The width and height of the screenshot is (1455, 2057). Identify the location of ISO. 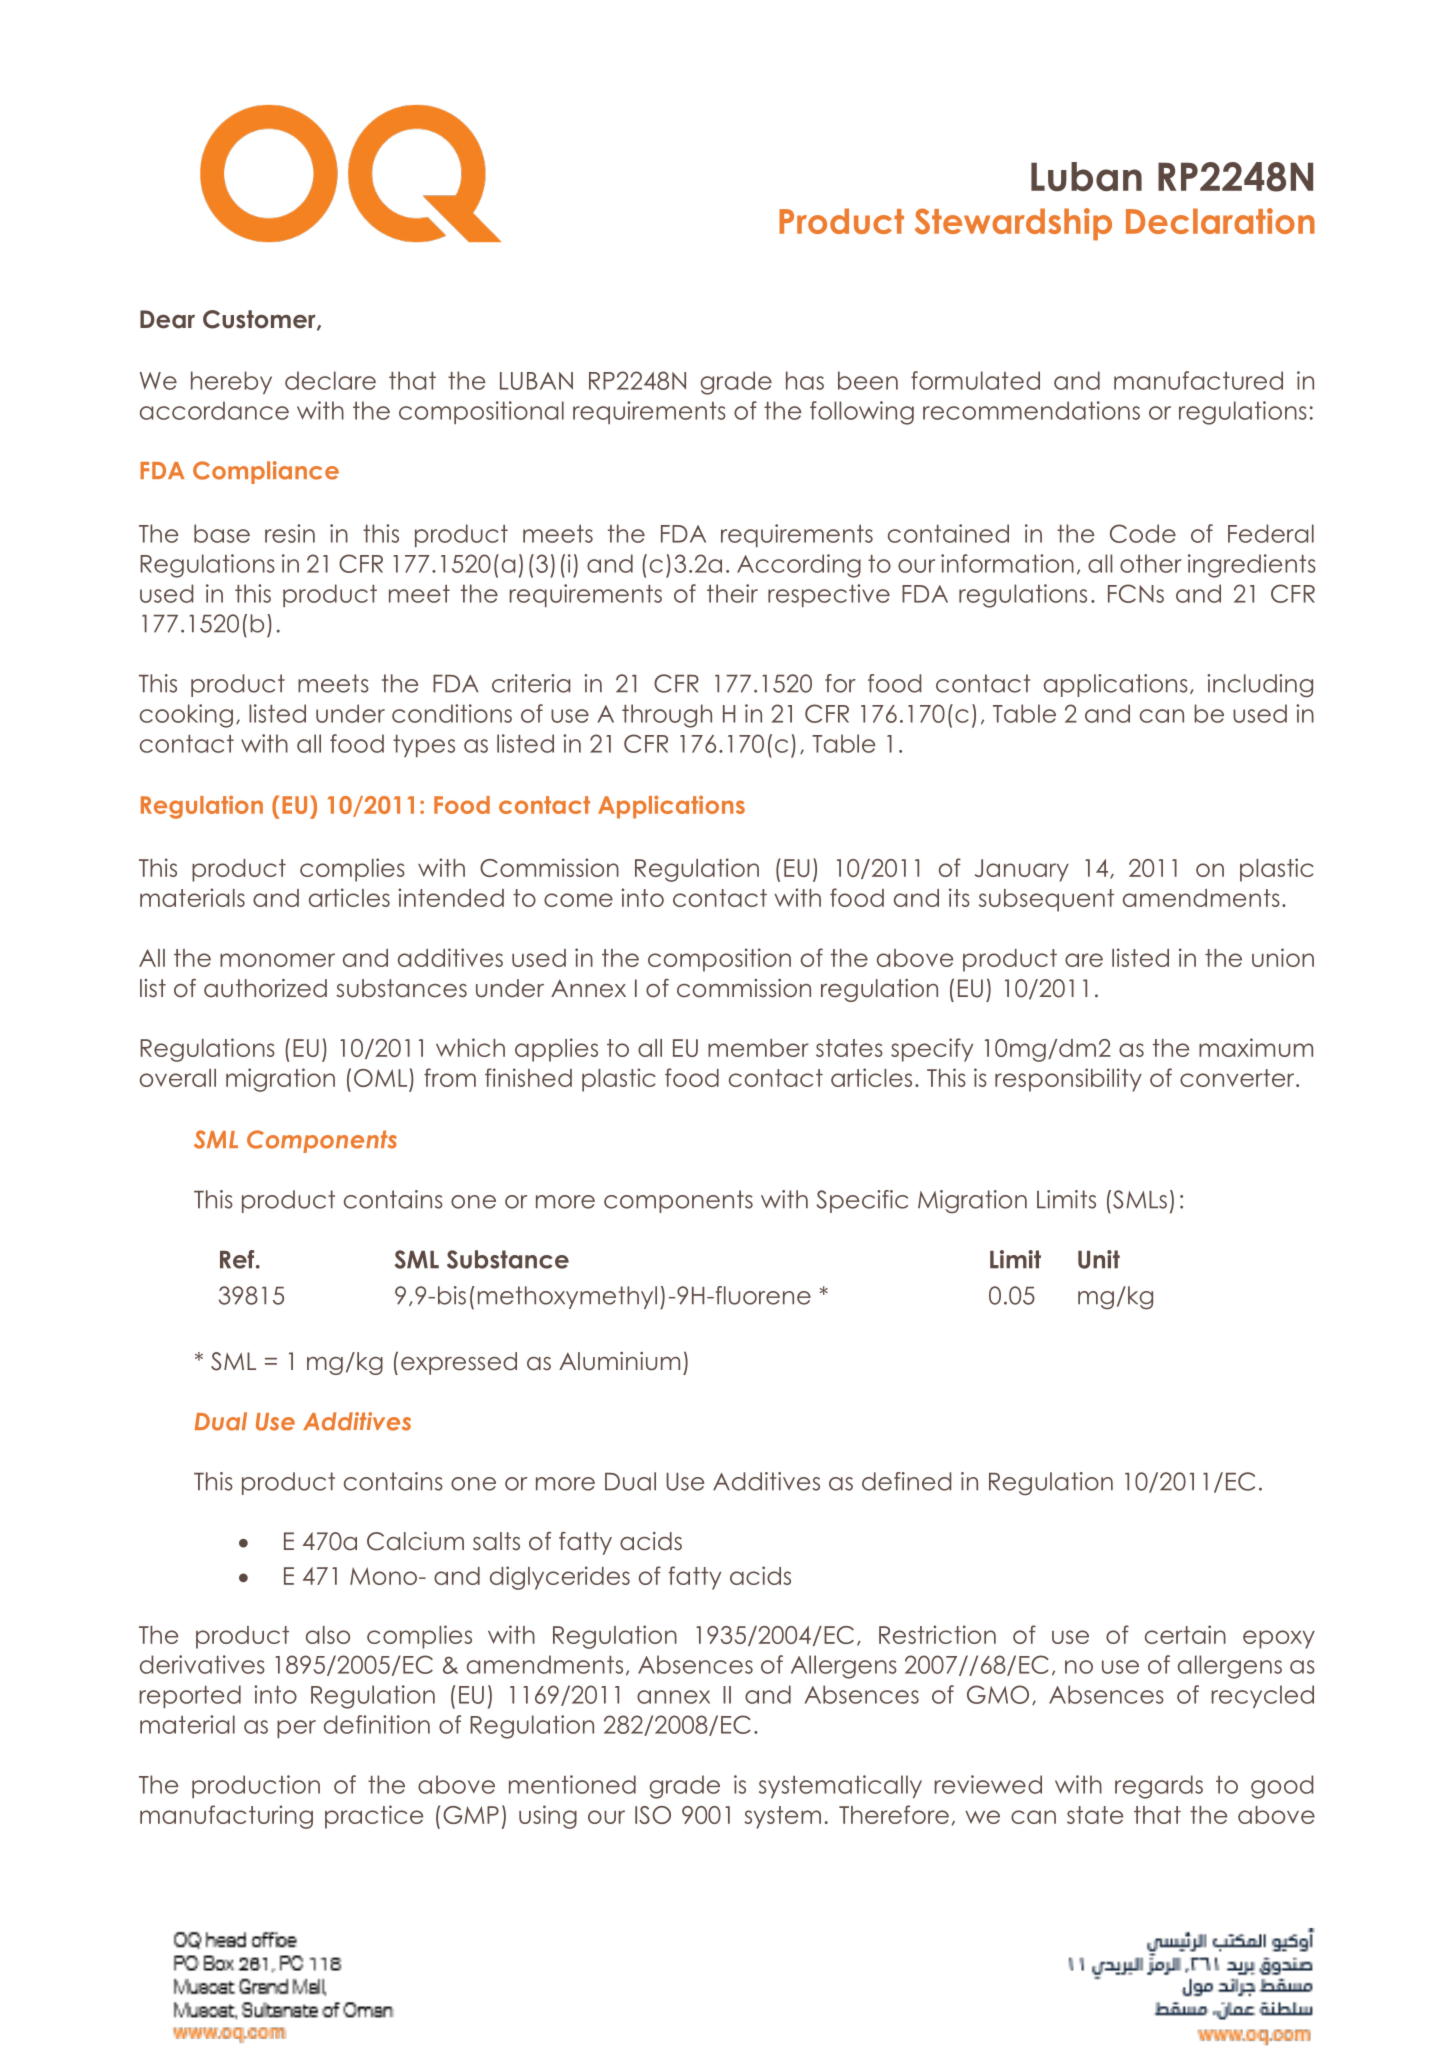
(653, 1815).
